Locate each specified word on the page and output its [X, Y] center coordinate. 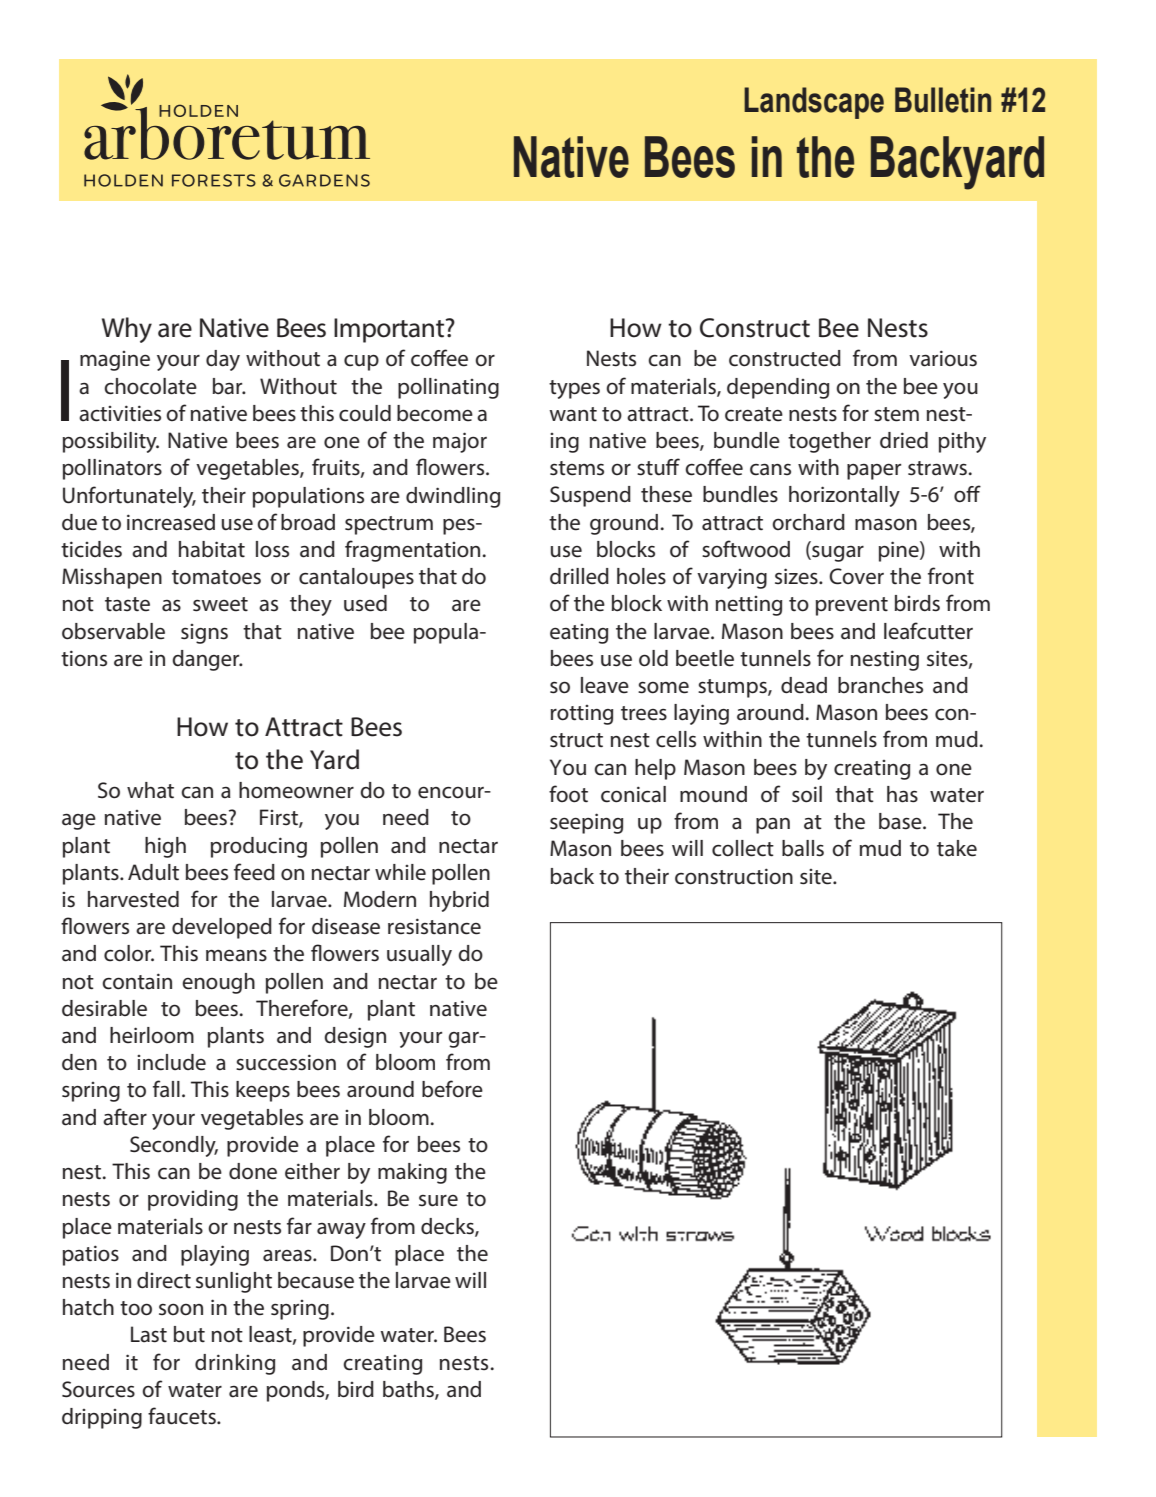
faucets [183, 1416]
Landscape [814, 103]
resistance [434, 926]
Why [127, 330]
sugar [837, 554]
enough [218, 983]
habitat [212, 549]
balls [803, 848]
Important [390, 330]
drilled [579, 576]
